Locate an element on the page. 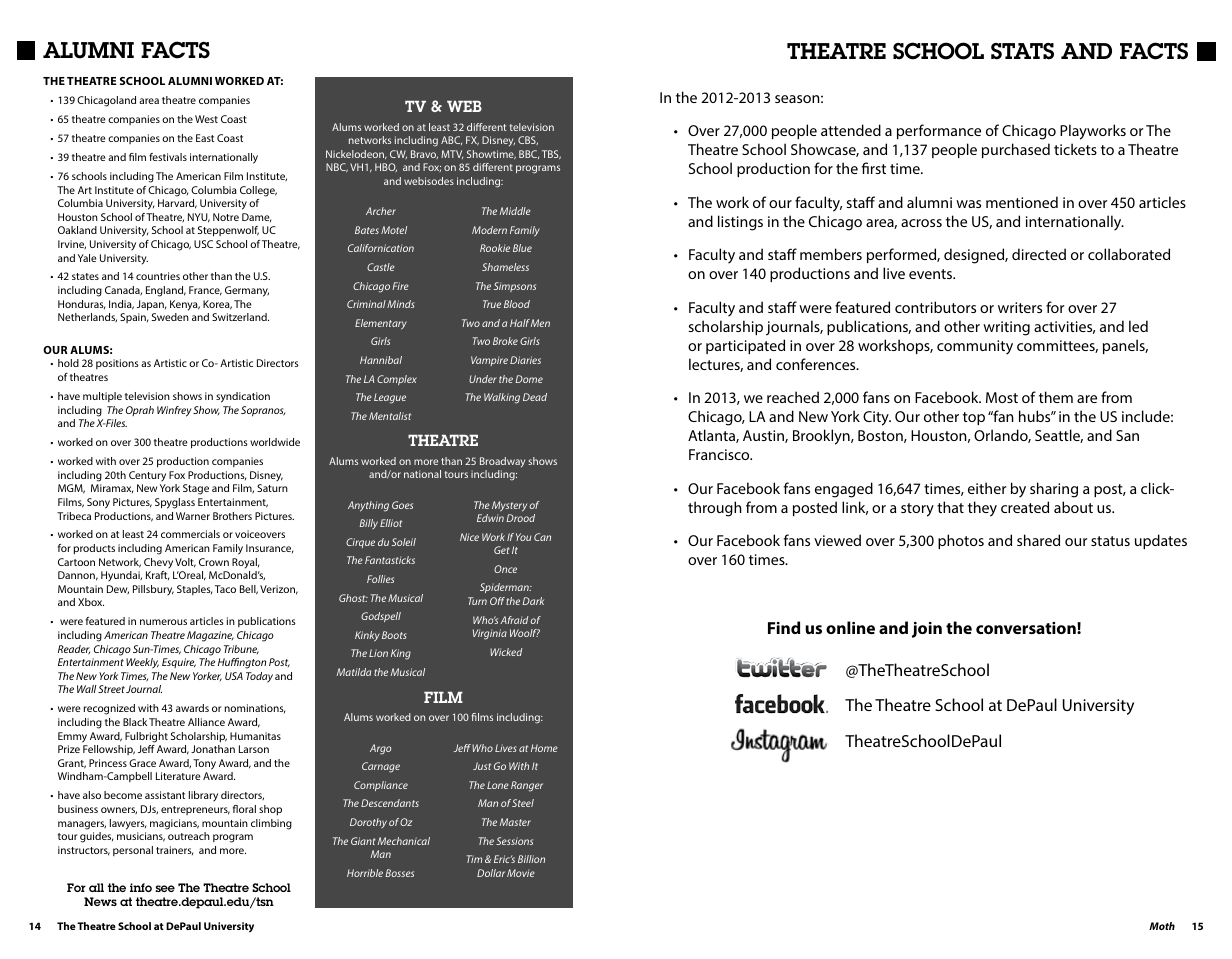  West is located at coordinates (206, 119).
